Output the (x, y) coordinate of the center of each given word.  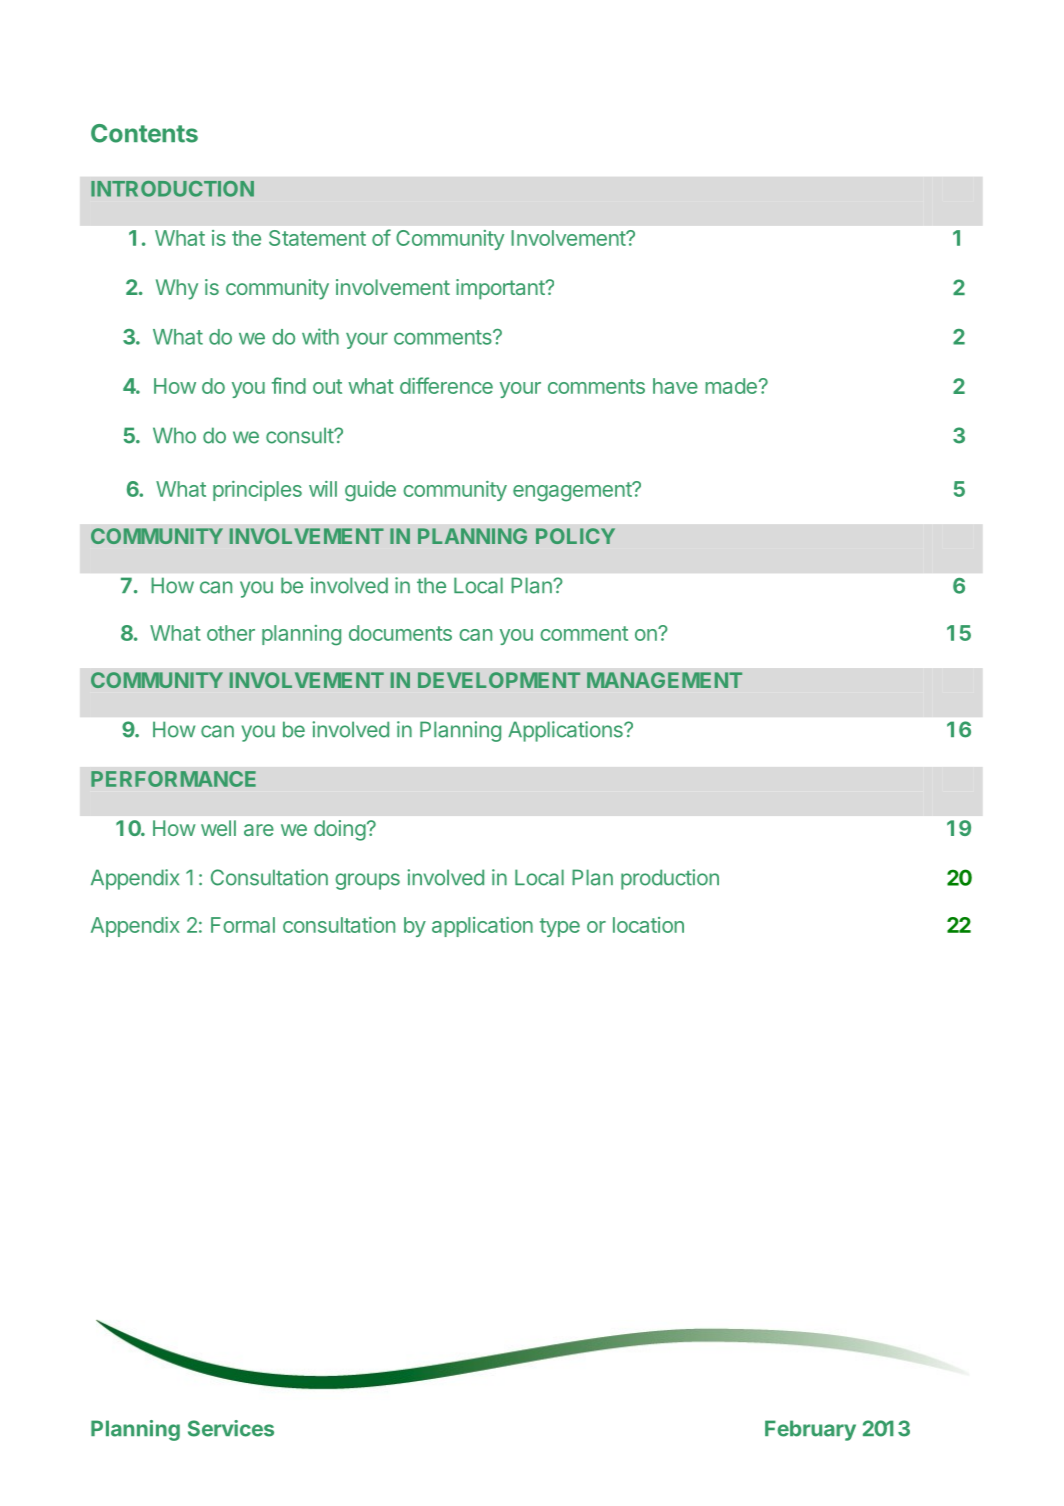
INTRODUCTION (172, 189)
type (560, 927)
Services (231, 1428)
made (731, 386)
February (810, 1430)
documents (400, 633)
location (648, 925)
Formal (243, 925)
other (231, 633)
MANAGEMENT (664, 680)
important (501, 289)
